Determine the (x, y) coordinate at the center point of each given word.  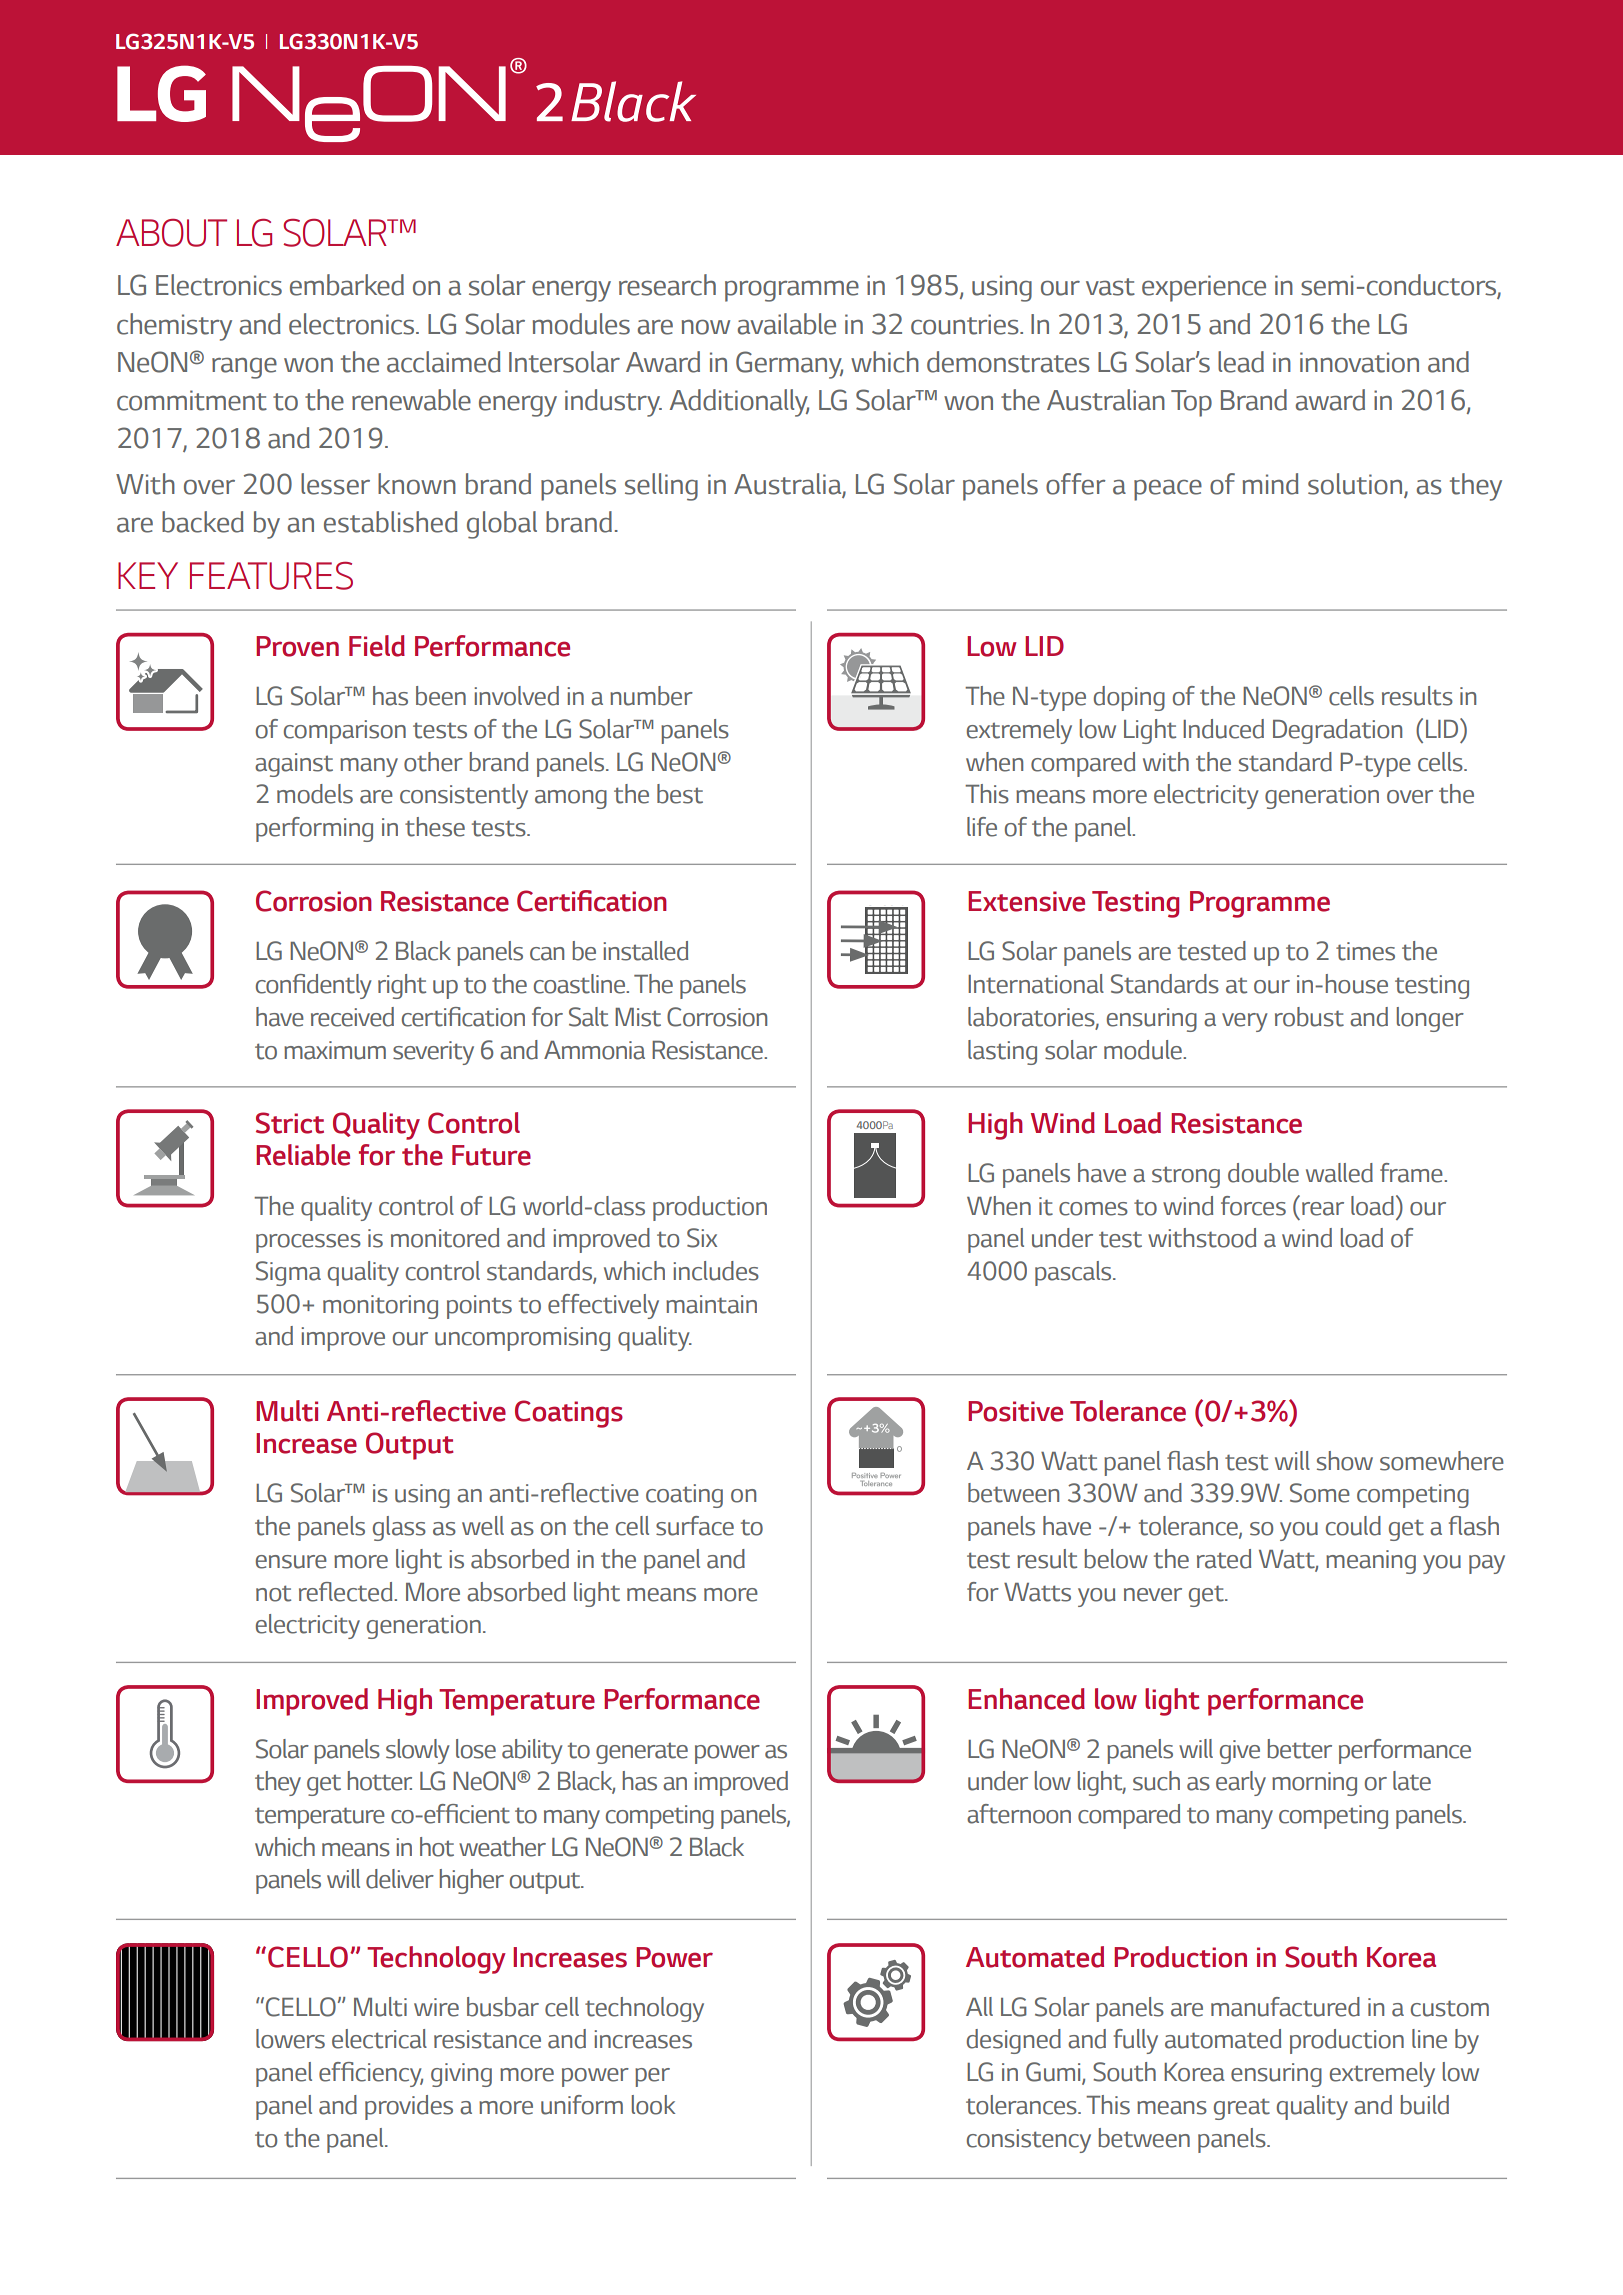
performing (314, 829)
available (787, 324)
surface (695, 1526)
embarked (347, 285)
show (1345, 1461)
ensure (291, 1562)
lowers (290, 2039)
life (982, 827)
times (1365, 951)
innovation (1359, 362)
